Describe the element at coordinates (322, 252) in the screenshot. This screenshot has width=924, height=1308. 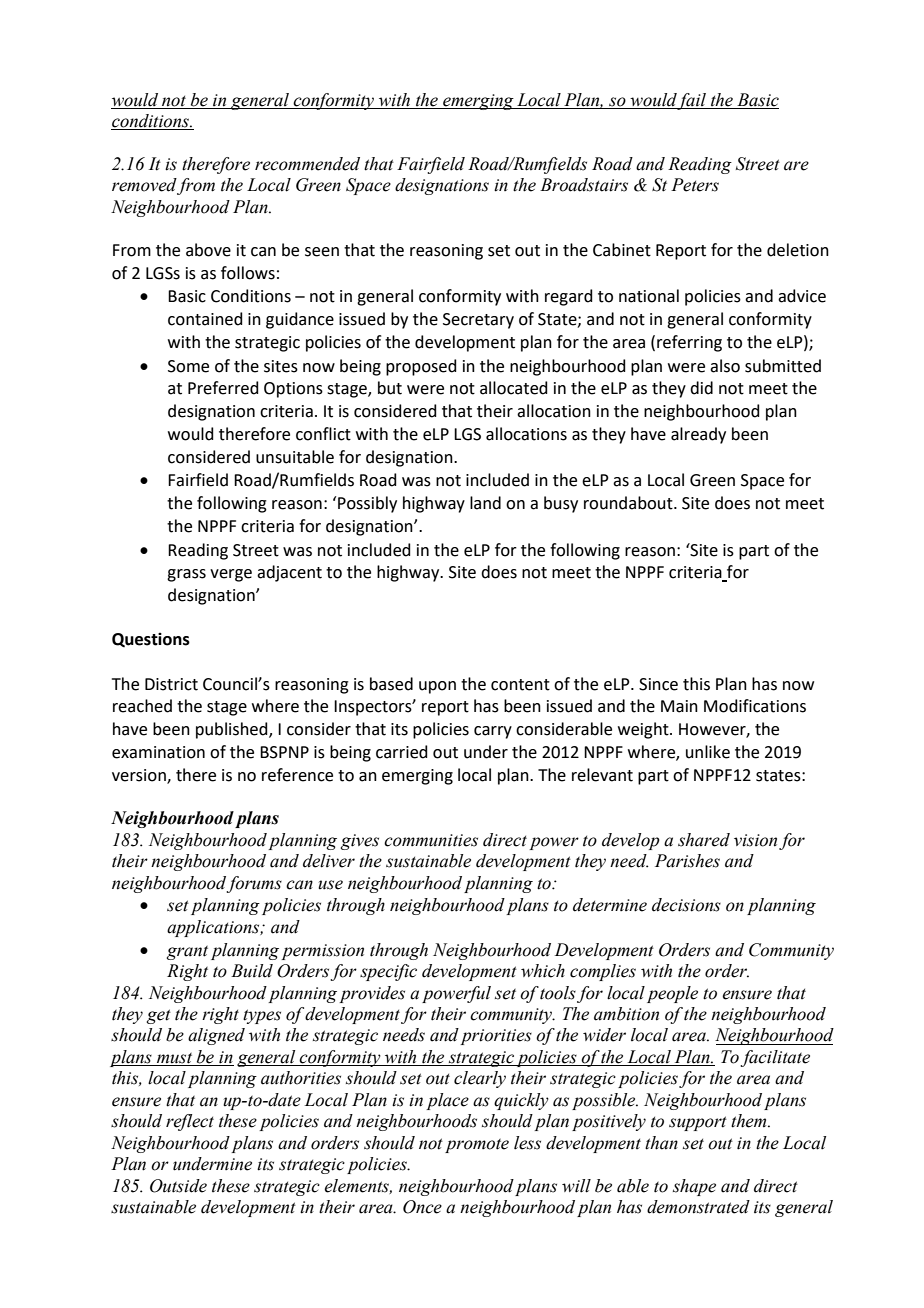
I see `seen` at that location.
